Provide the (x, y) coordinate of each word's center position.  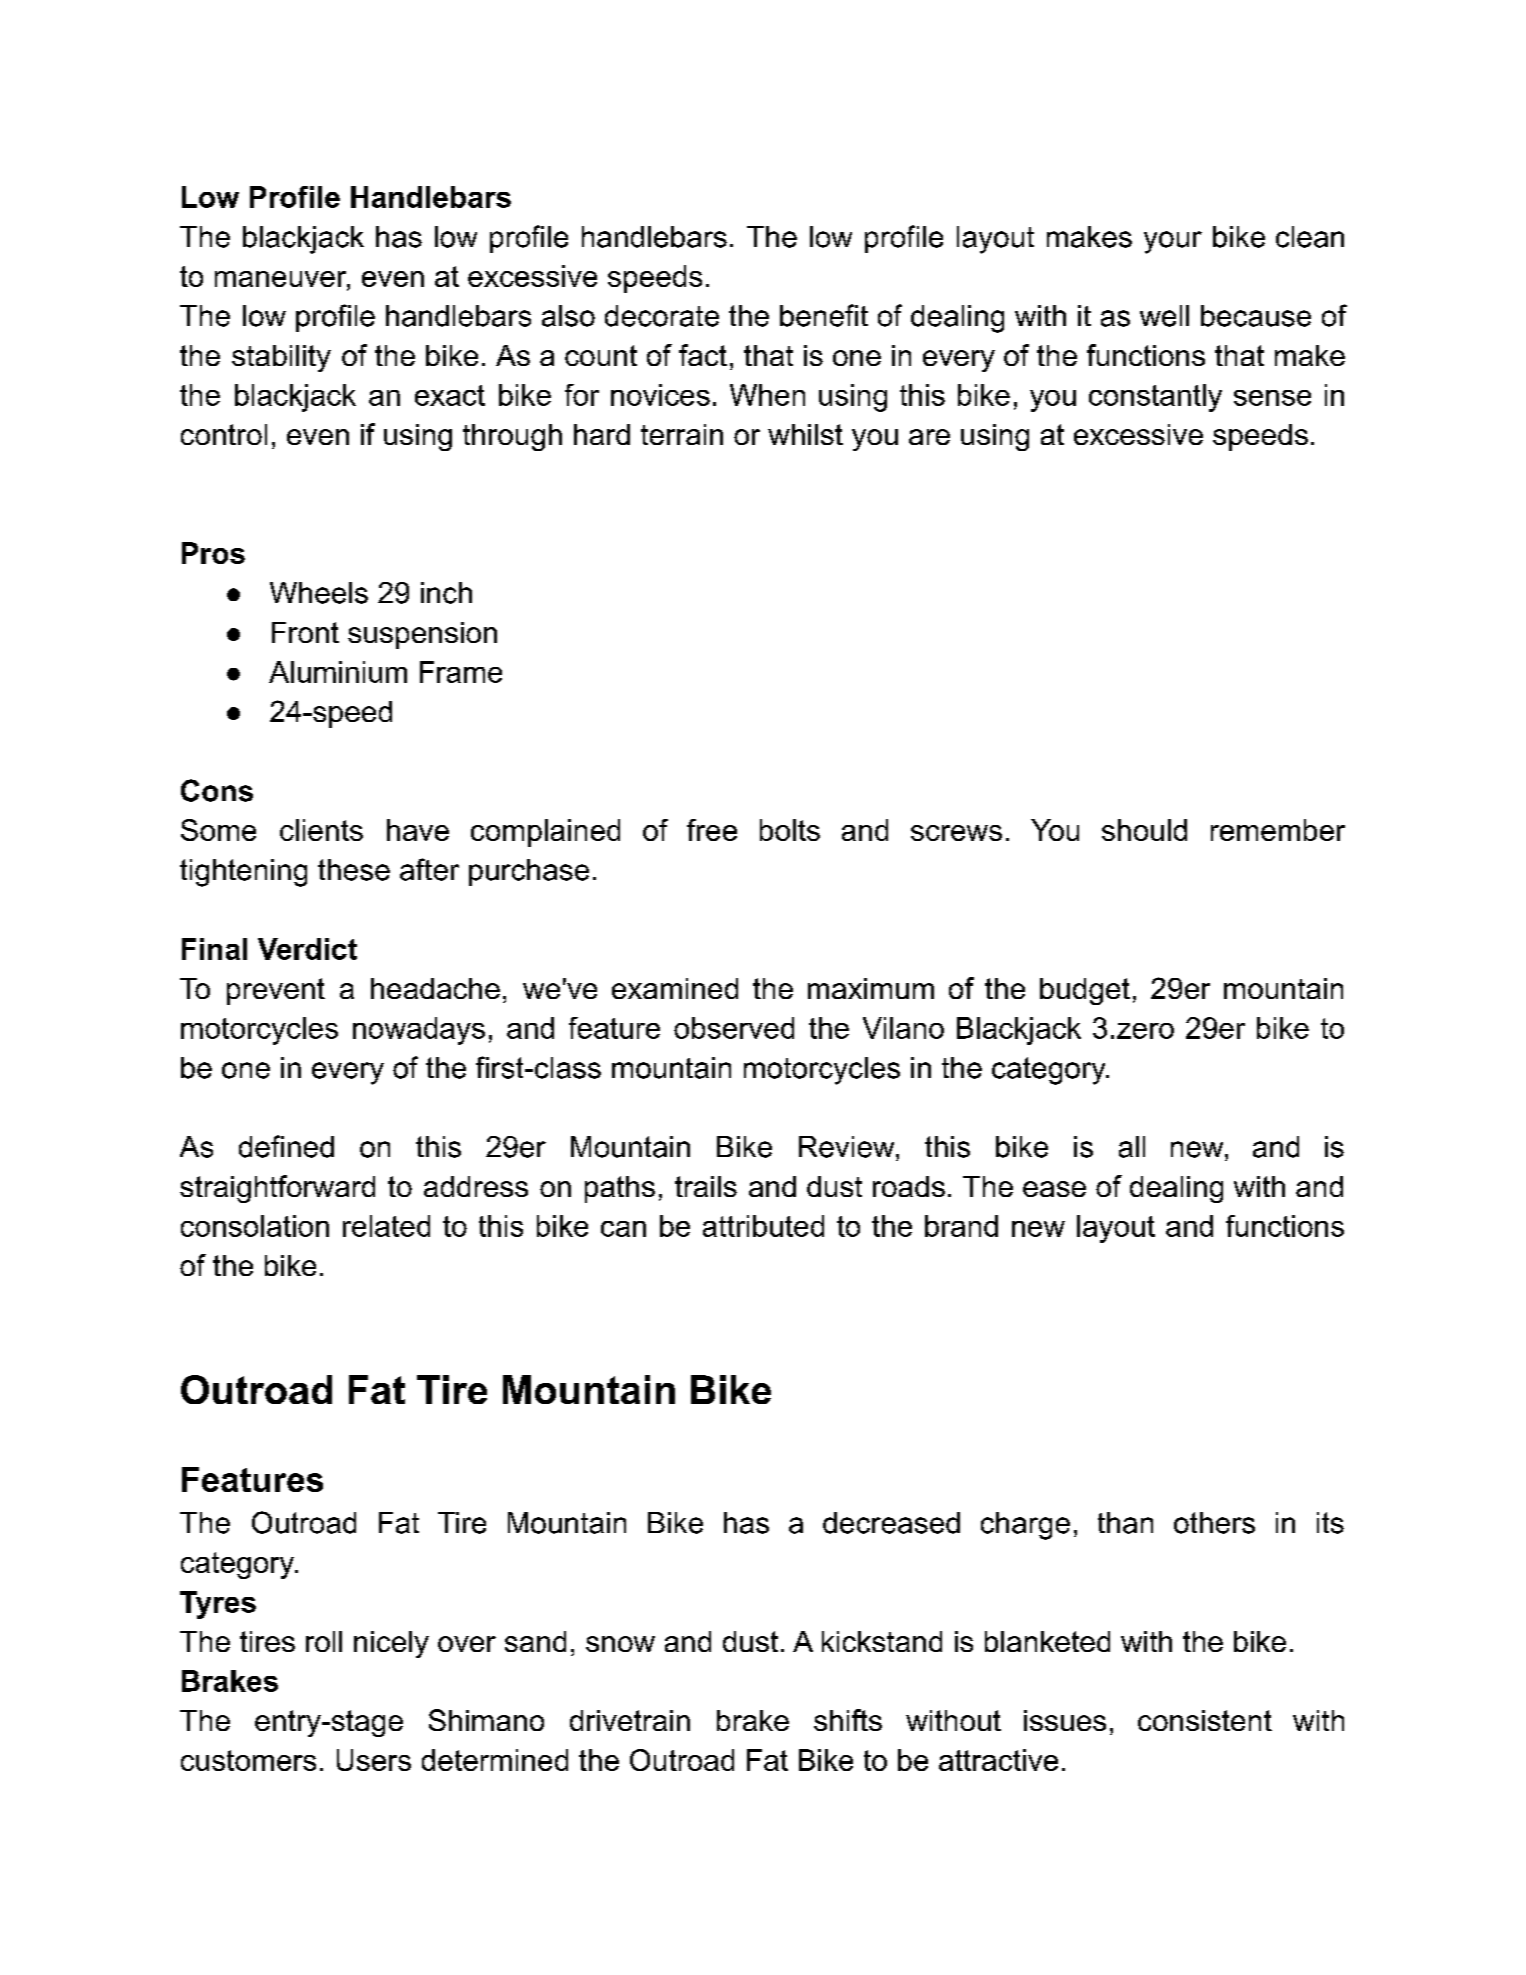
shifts (848, 1720)
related (386, 1226)
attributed (763, 1226)
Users (374, 1760)
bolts (790, 830)
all (1132, 1147)
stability (281, 358)
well (1164, 316)
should (1144, 830)
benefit (824, 315)
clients (321, 830)
